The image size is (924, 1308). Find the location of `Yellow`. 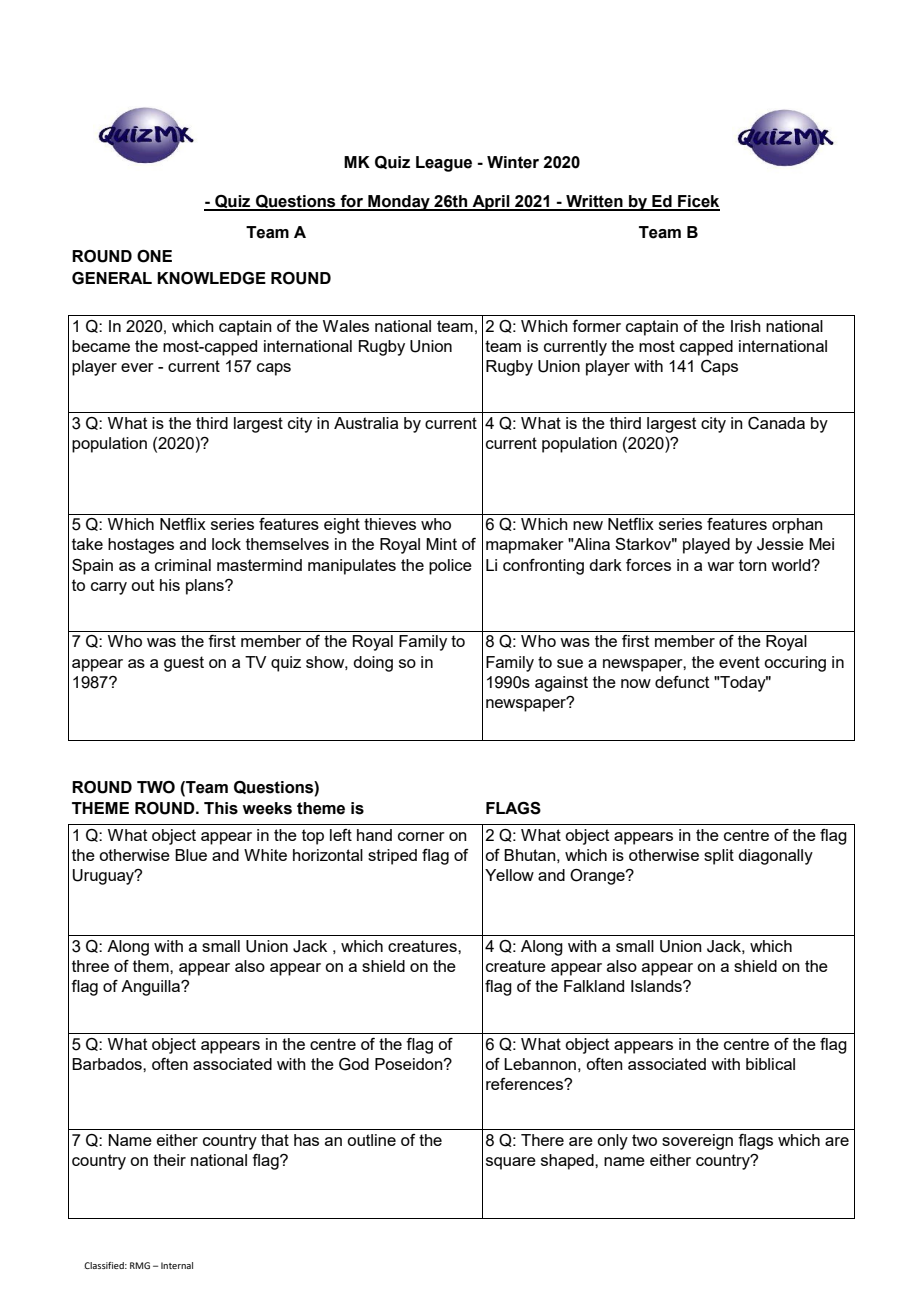

Yellow is located at coordinates (509, 875).
